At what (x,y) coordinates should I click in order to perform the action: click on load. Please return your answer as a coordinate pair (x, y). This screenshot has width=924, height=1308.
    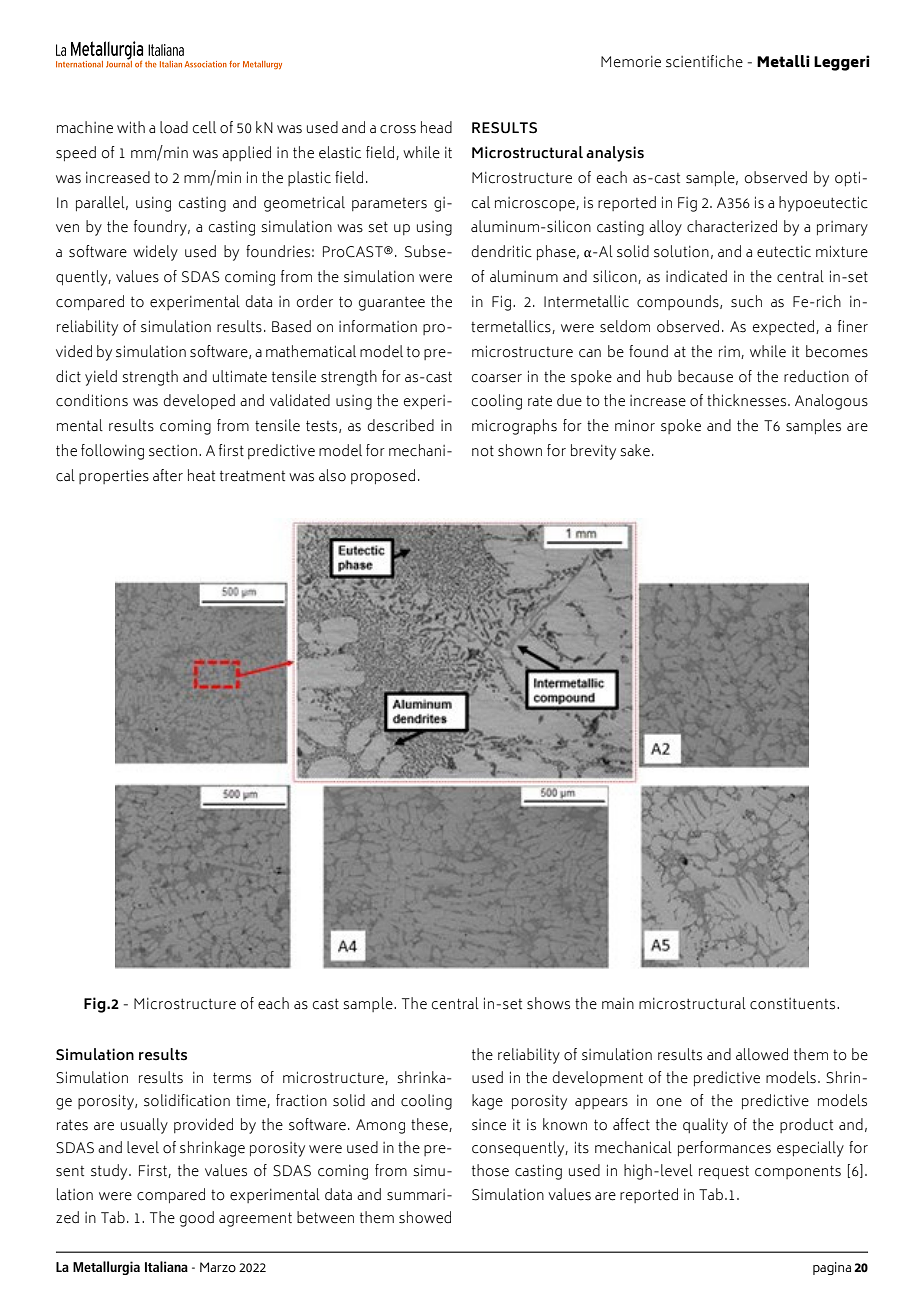
    Looking at the image, I should click on (174, 127).
